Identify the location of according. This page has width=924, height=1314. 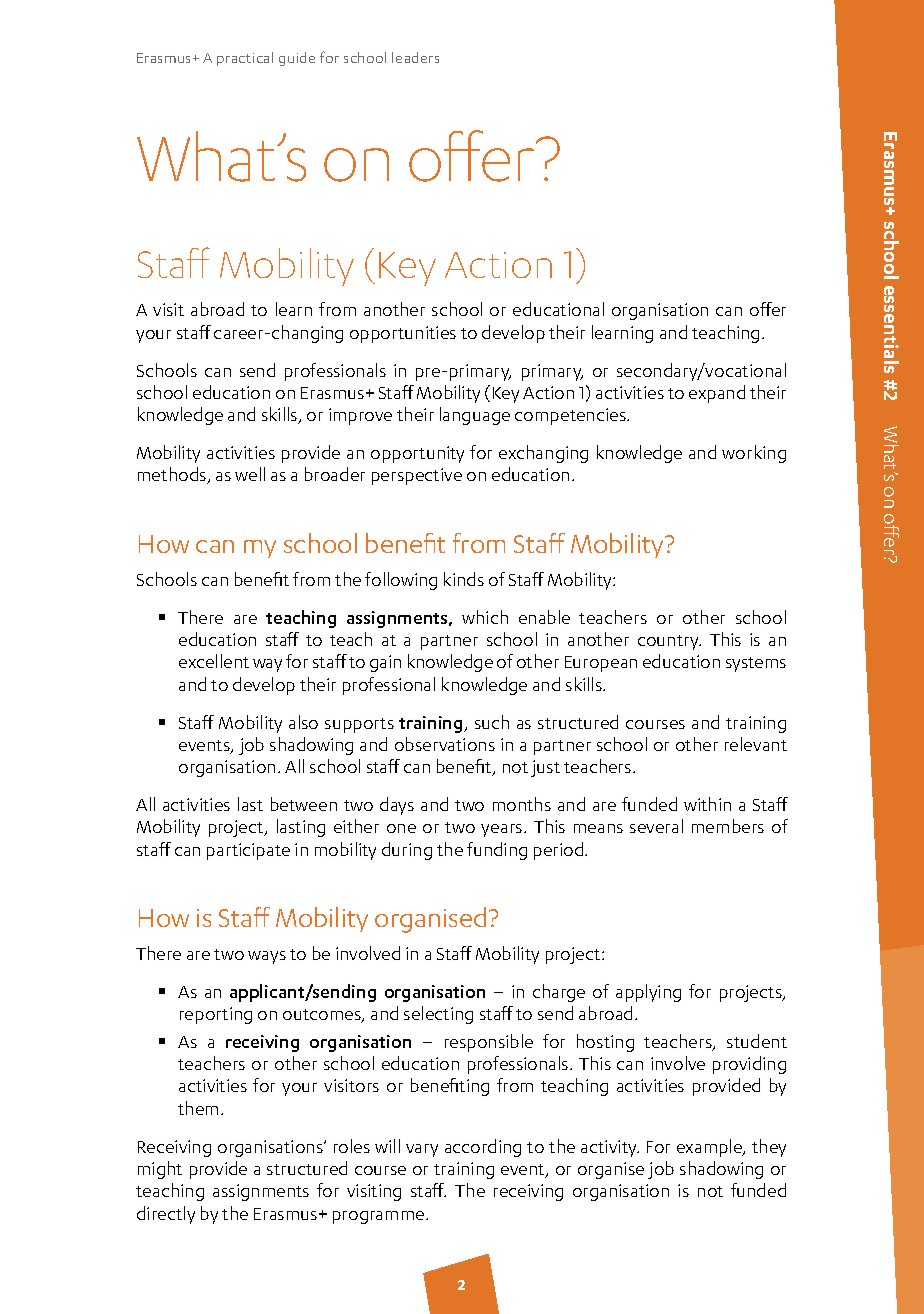
(483, 1148).
